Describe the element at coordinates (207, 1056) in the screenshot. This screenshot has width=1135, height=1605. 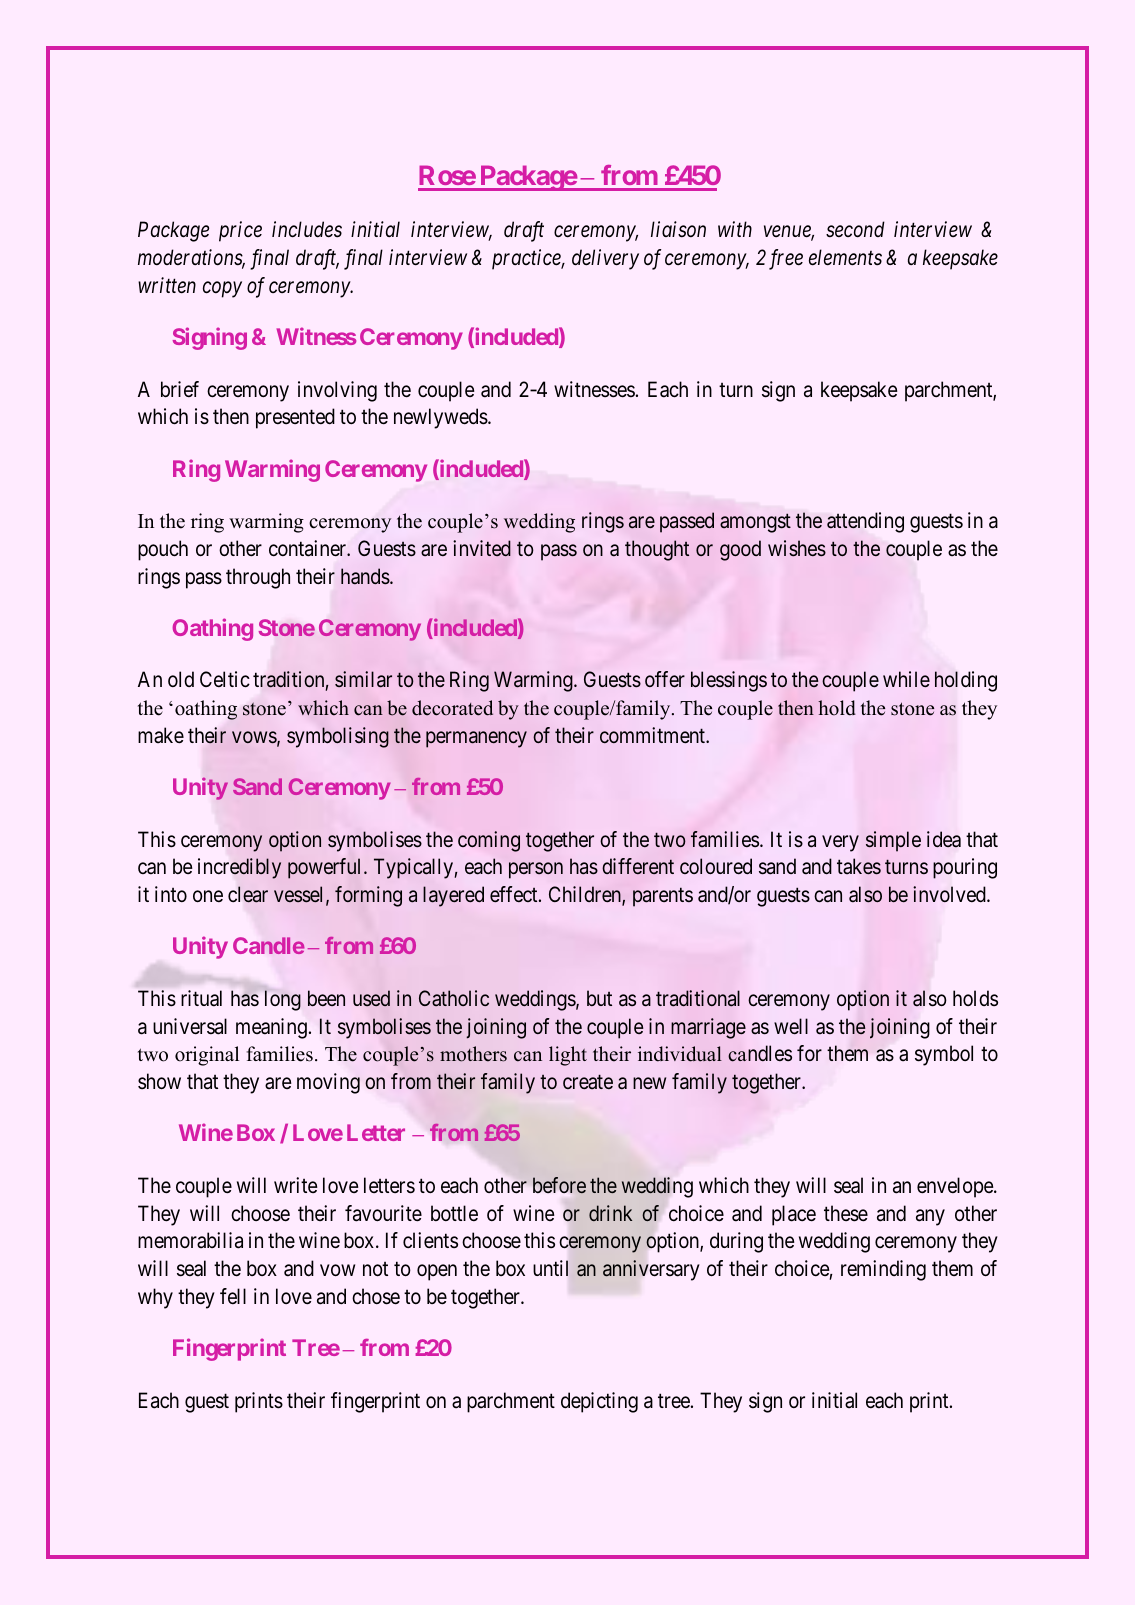
I see `original` at that location.
